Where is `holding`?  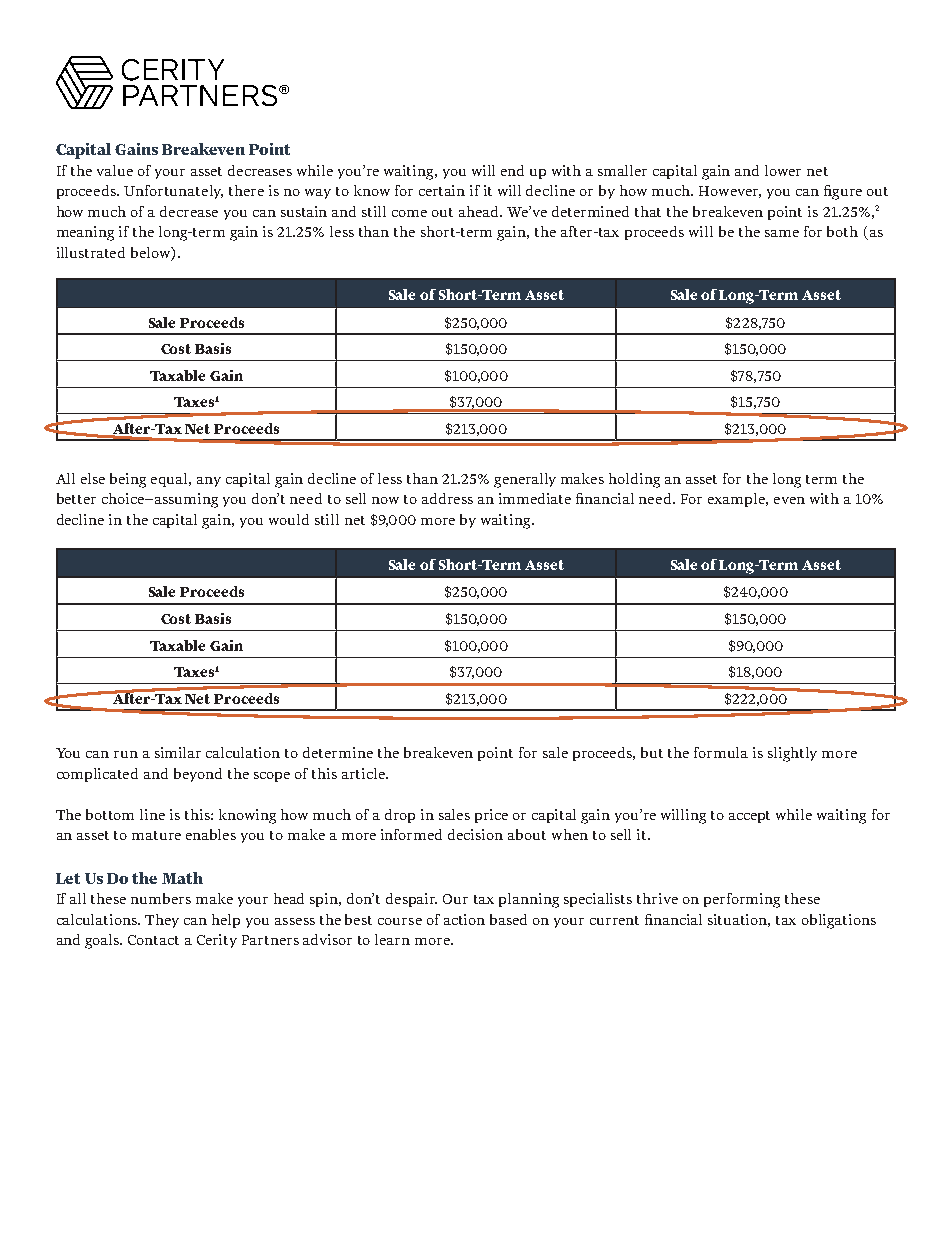
holding is located at coordinates (634, 480).
